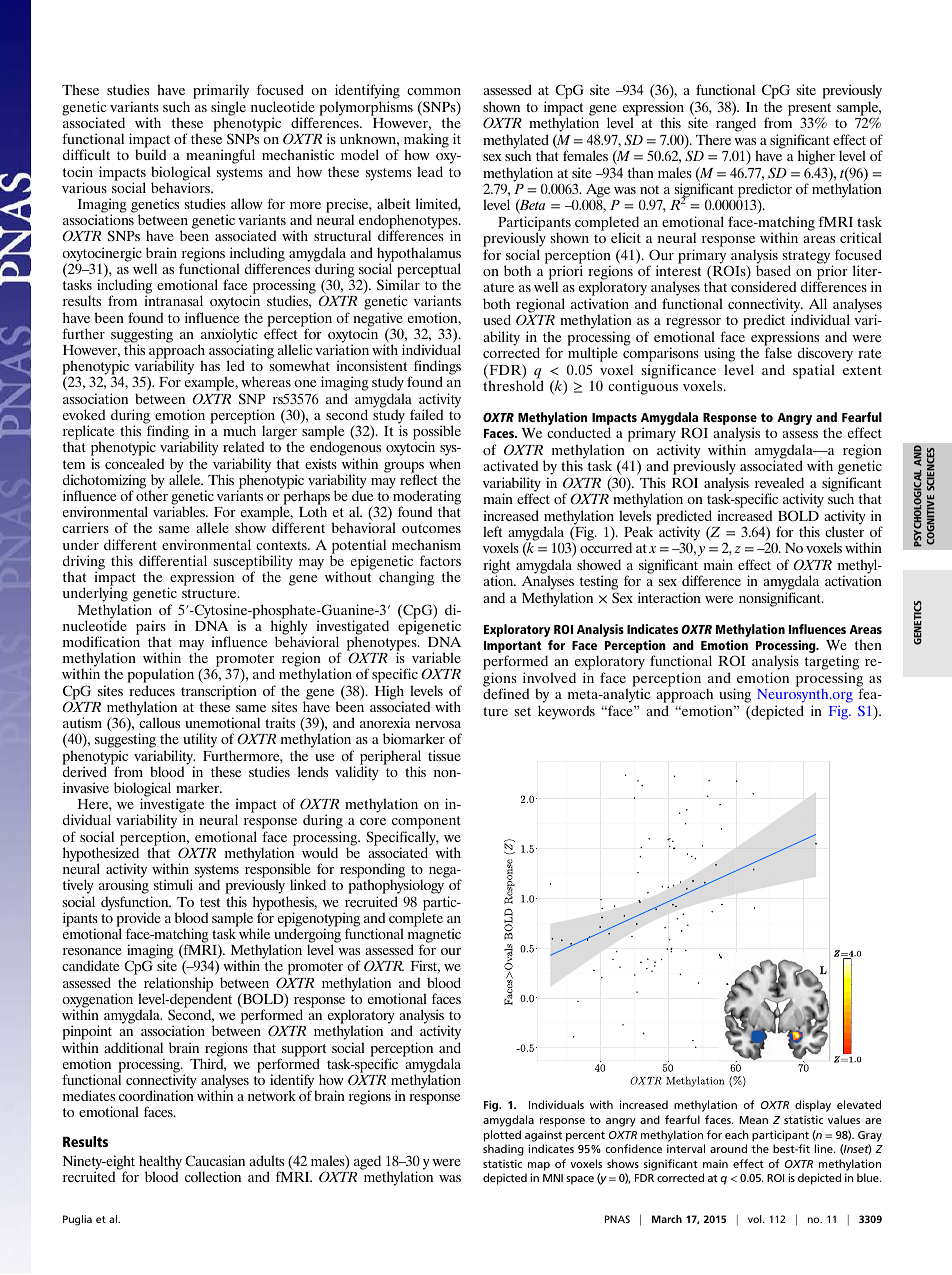  Describe the element at coordinates (426, 824) in the screenshot. I see `component` at that location.
